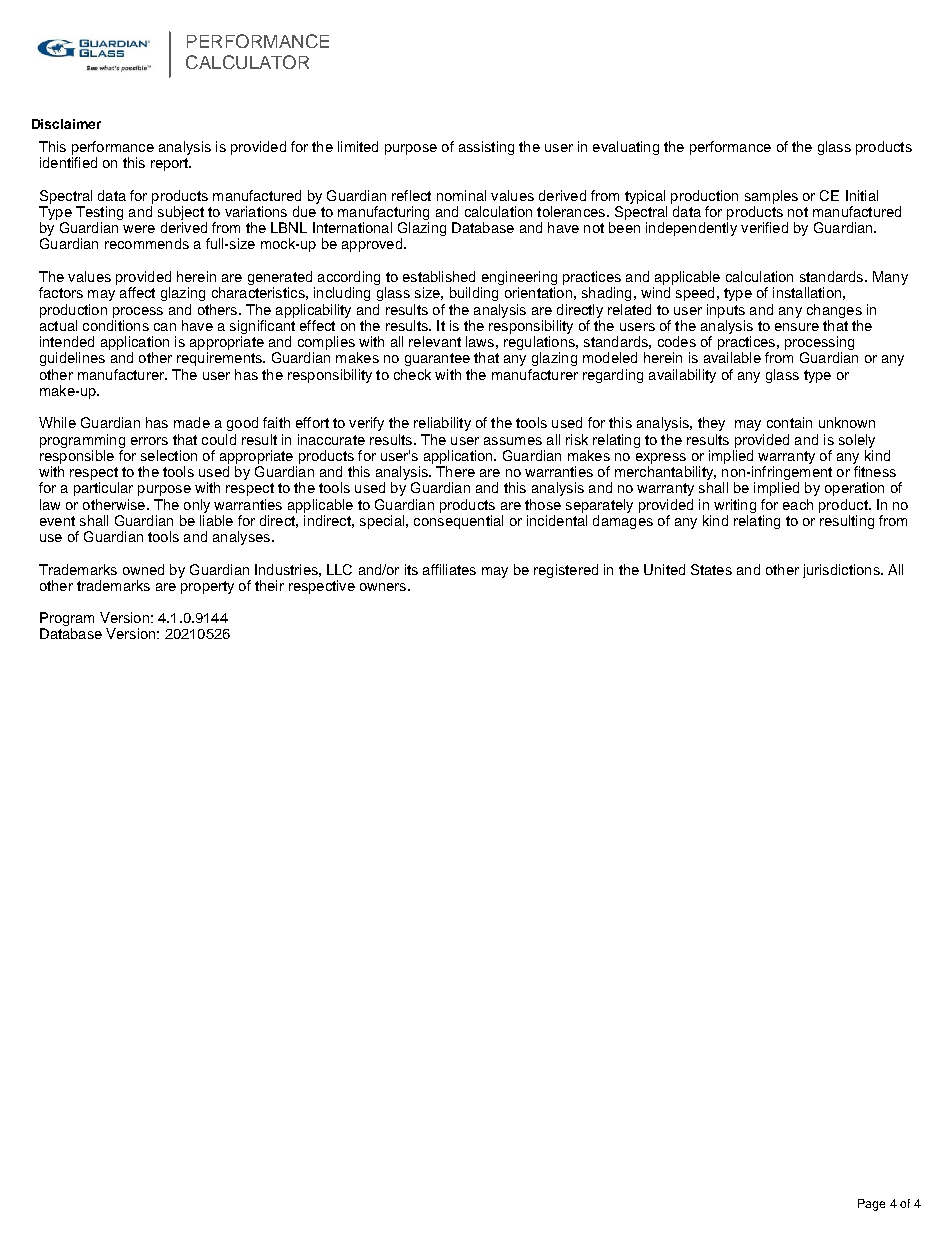 The height and width of the screenshot is (1233, 952). Describe the element at coordinates (143, 569) in the screenshot. I see `owned` at that location.
